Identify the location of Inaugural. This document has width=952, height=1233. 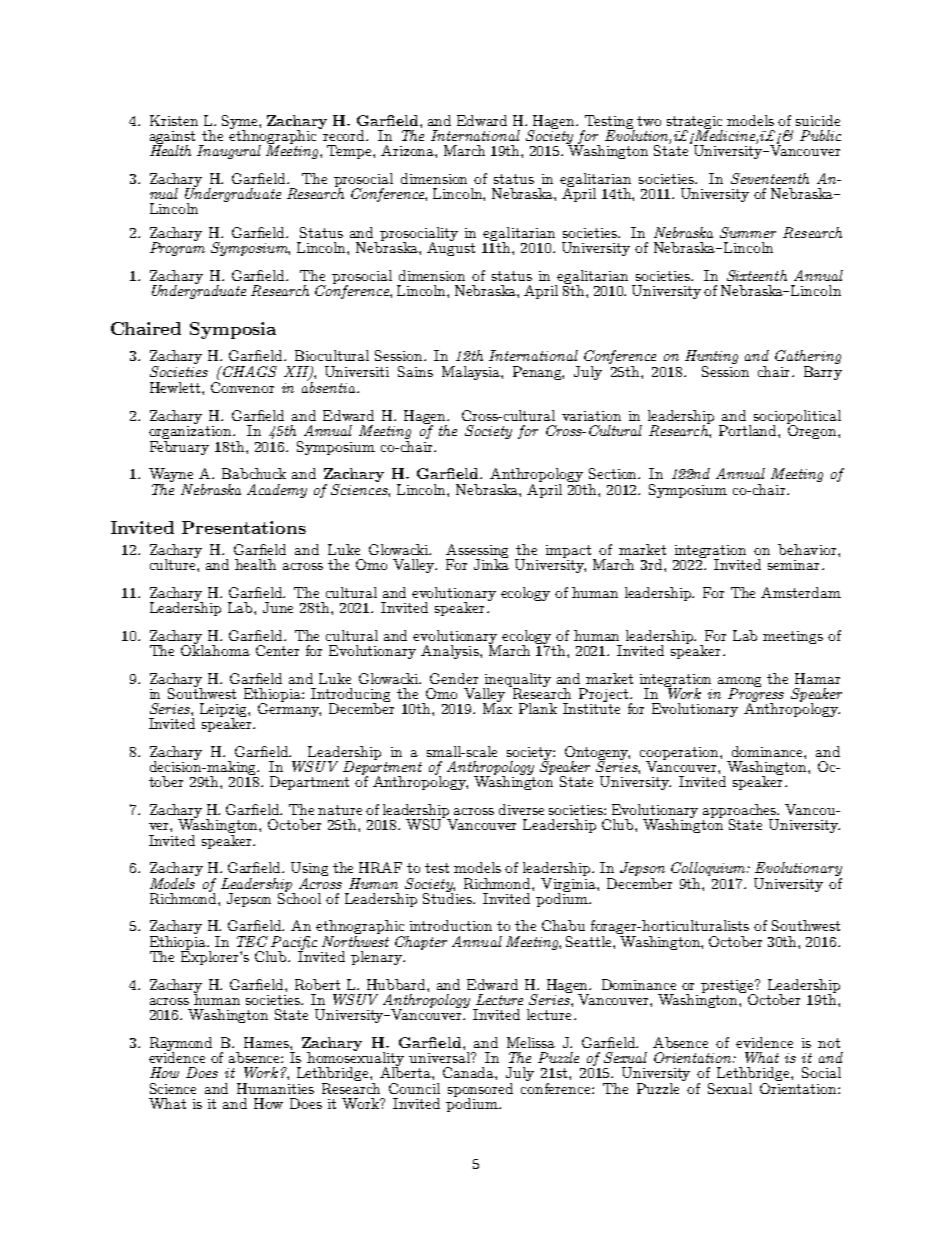
(229, 152).
